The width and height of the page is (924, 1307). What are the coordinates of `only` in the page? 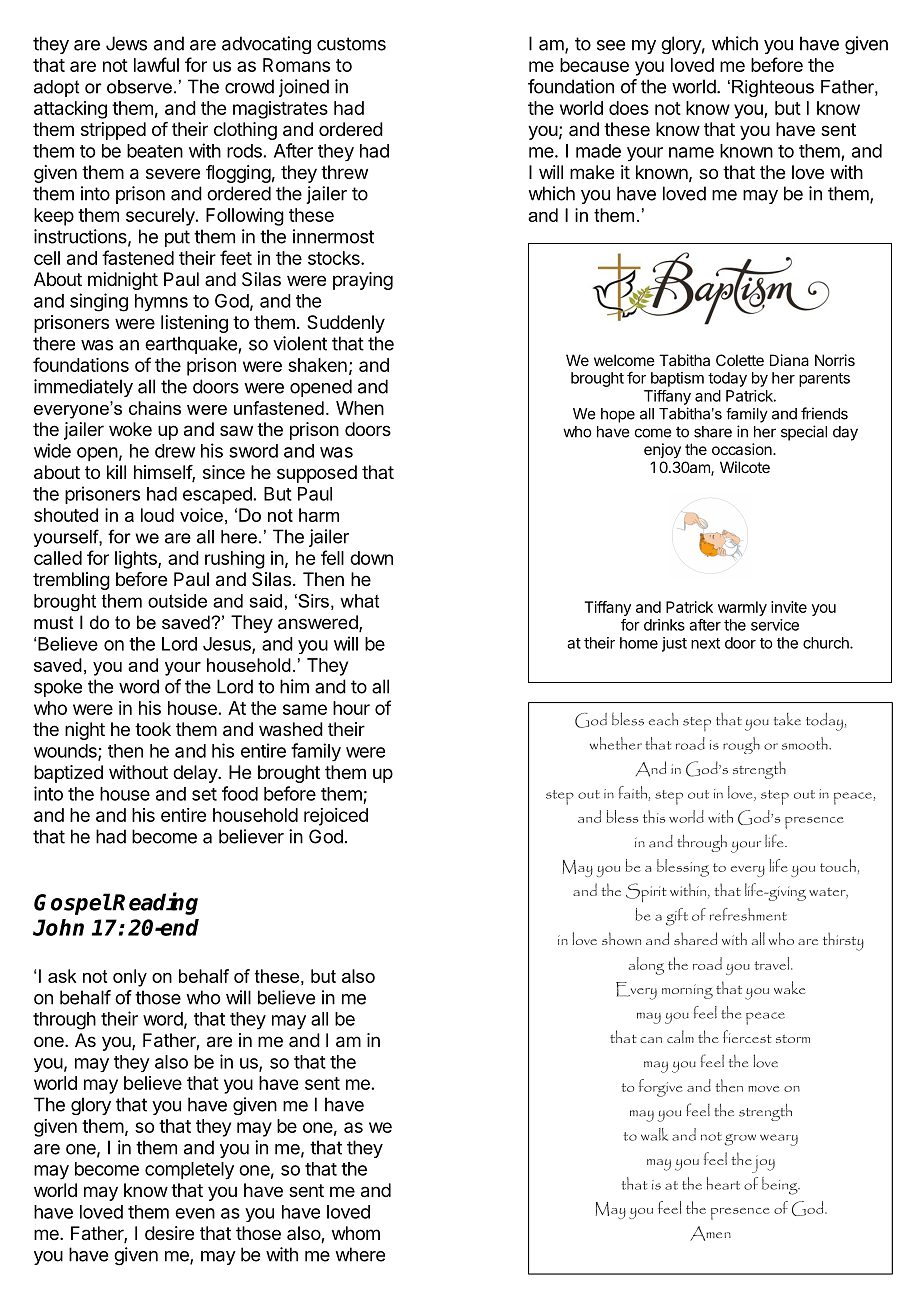 It's located at (130, 978).
